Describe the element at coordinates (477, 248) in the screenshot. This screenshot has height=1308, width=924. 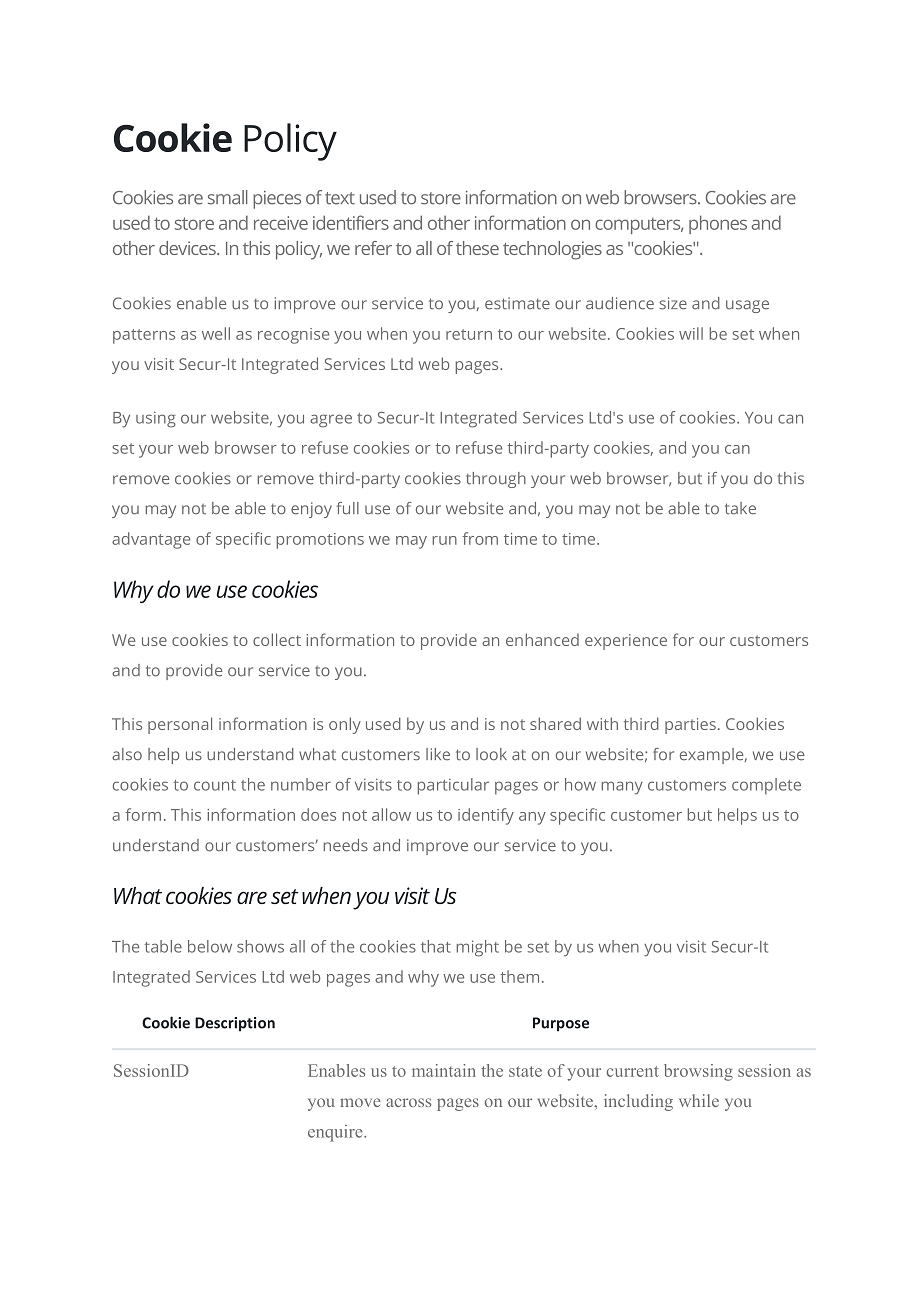
I see `these` at that location.
